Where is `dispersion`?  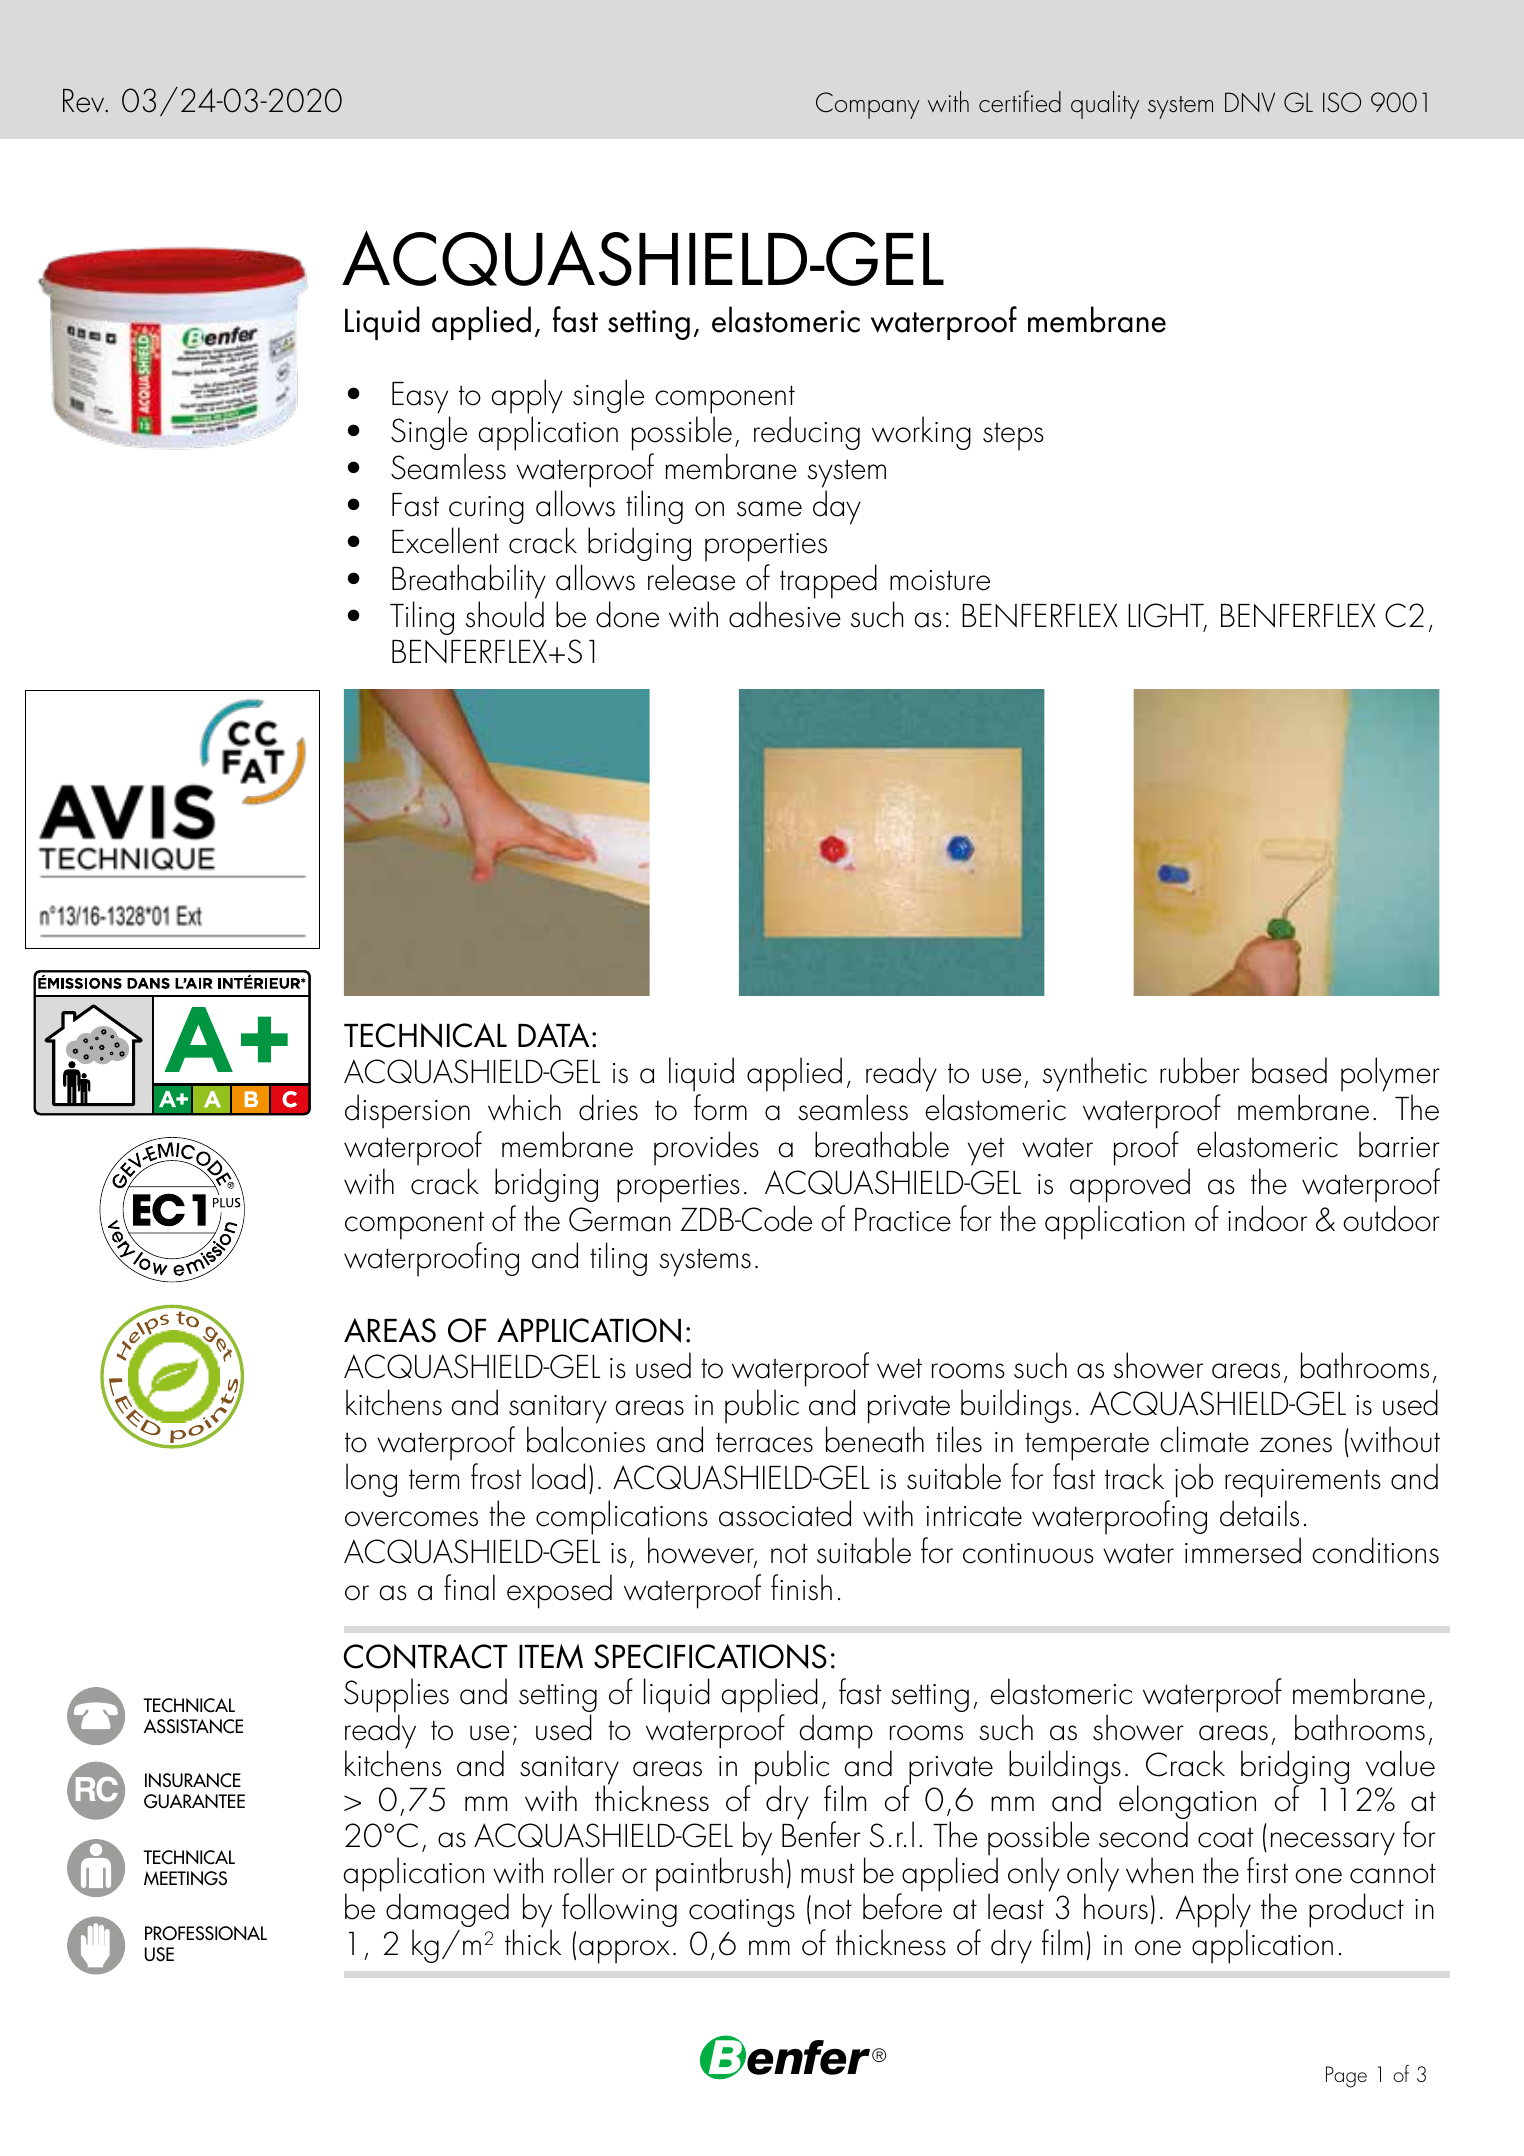 dispersion is located at coordinates (407, 1111).
